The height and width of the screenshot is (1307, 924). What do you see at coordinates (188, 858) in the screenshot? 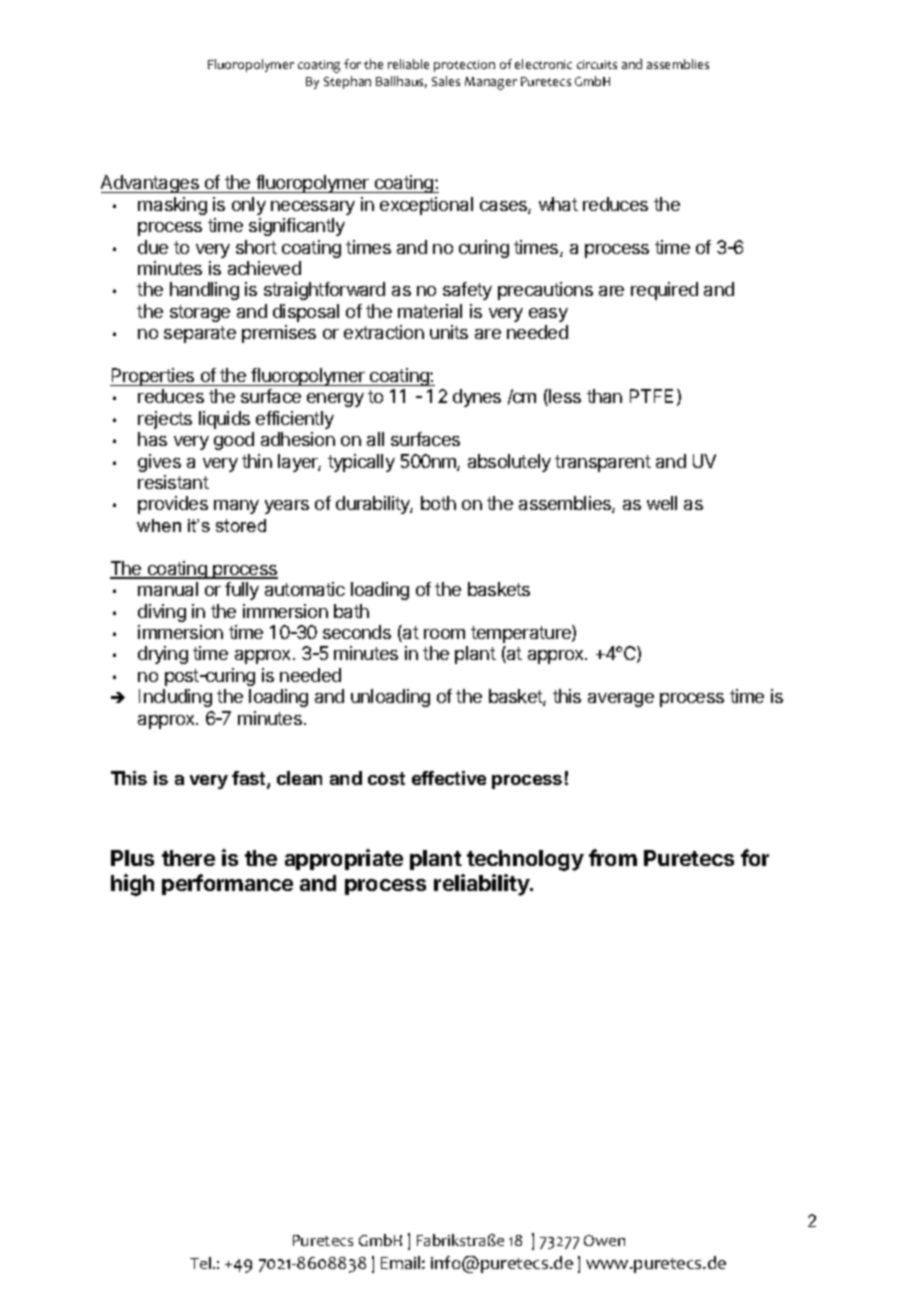
I see `there` at bounding box center [188, 858].
